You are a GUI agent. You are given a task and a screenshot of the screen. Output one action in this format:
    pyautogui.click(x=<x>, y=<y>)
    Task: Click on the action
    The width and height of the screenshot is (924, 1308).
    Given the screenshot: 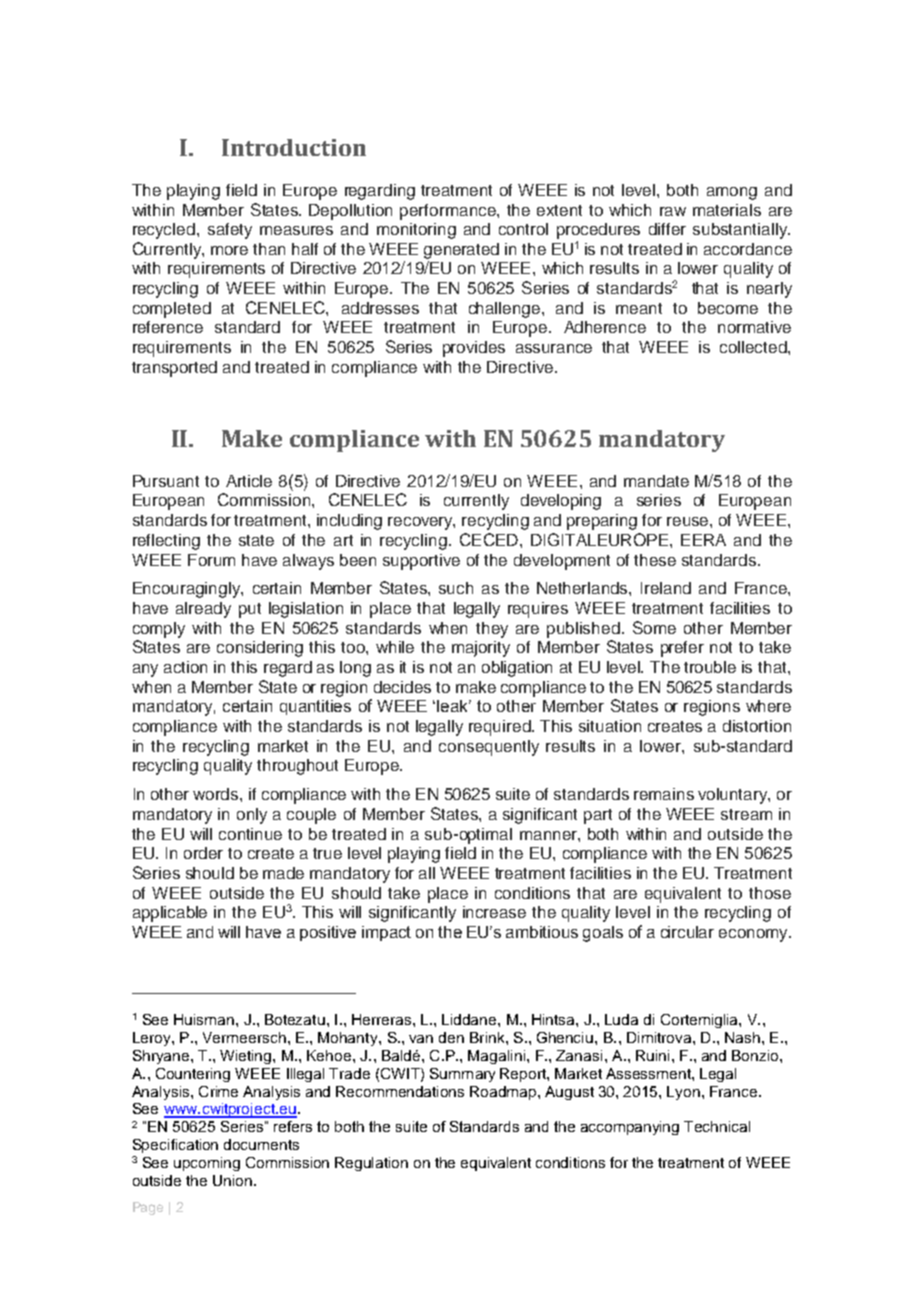 What is the action you would take?
    pyautogui.click(x=185, y=667)
